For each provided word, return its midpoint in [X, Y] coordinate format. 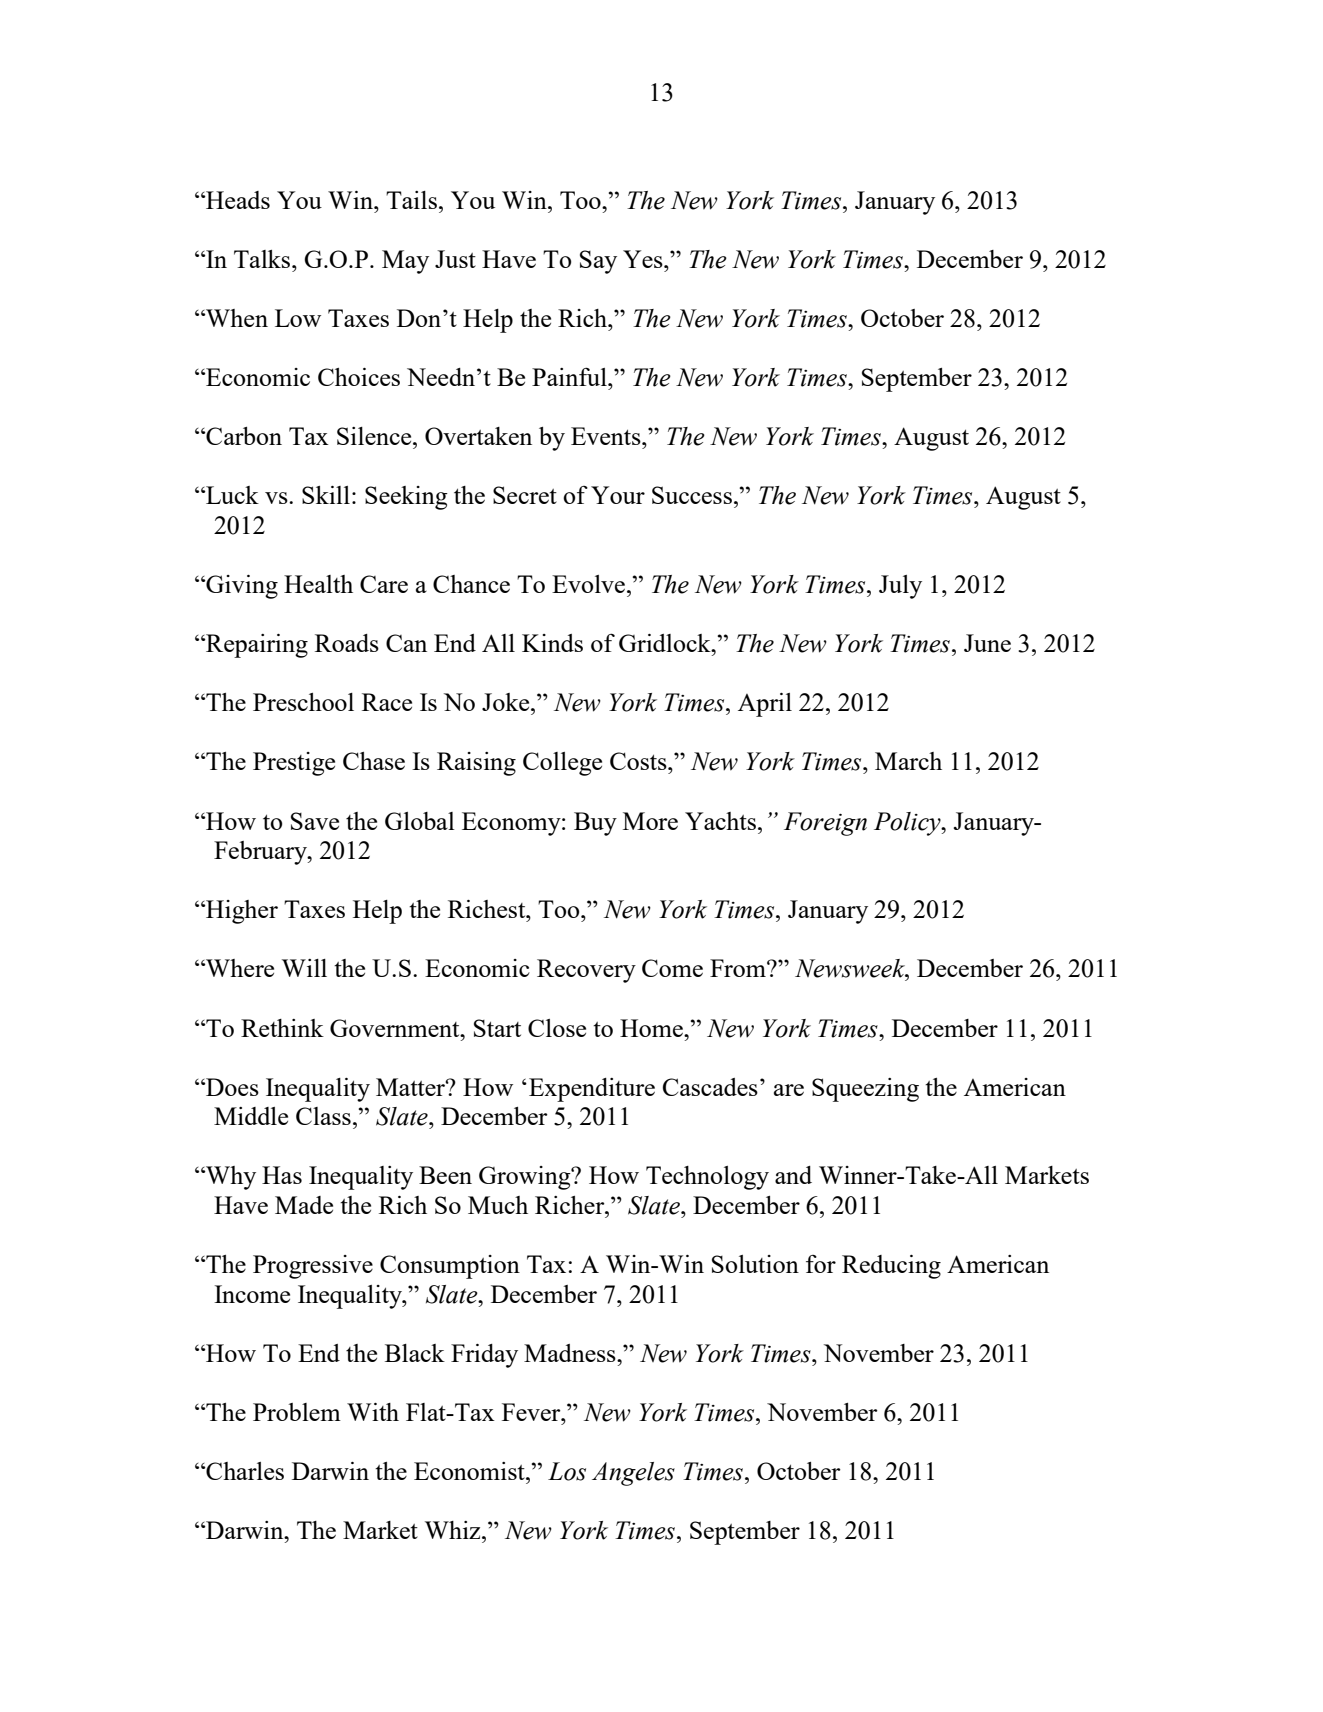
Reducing [891, 1267]
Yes [644, 259]
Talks [263, 259]
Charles [244, 1471]
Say [598, 262]
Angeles [633, 1474]
